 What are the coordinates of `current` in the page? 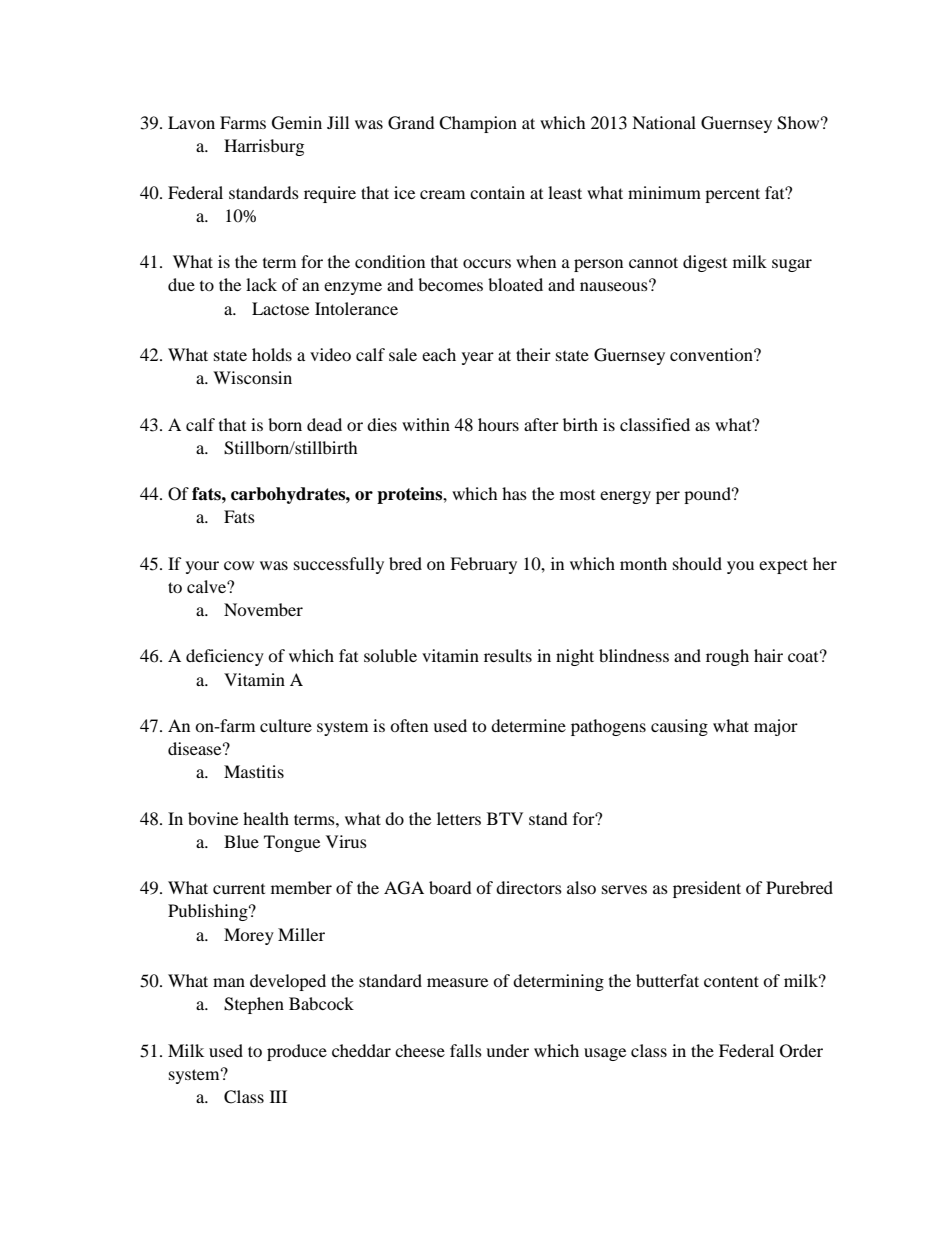 It's located at (239, 889).
